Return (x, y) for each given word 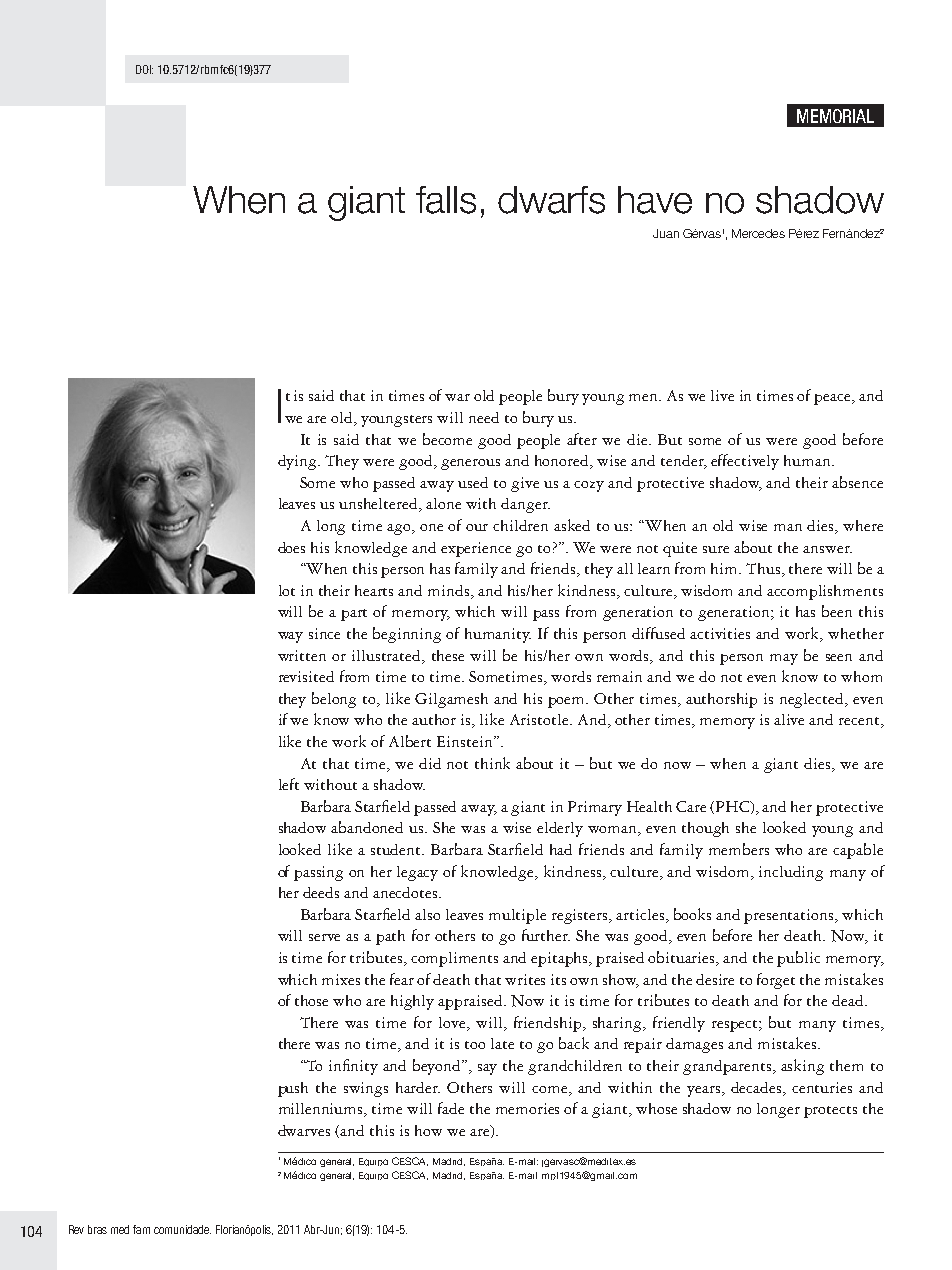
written (302, 655)
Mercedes (758, 233)
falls (446, 200)
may (784, 659)
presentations (790, 916)
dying (298, 462)
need (484, 417)
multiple (517, 916)
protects (830, 1112)
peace (833, 399)
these (448, 655)
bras (97, 1229)
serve (324, 937)
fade (451, 1108)
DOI (144, 69)
